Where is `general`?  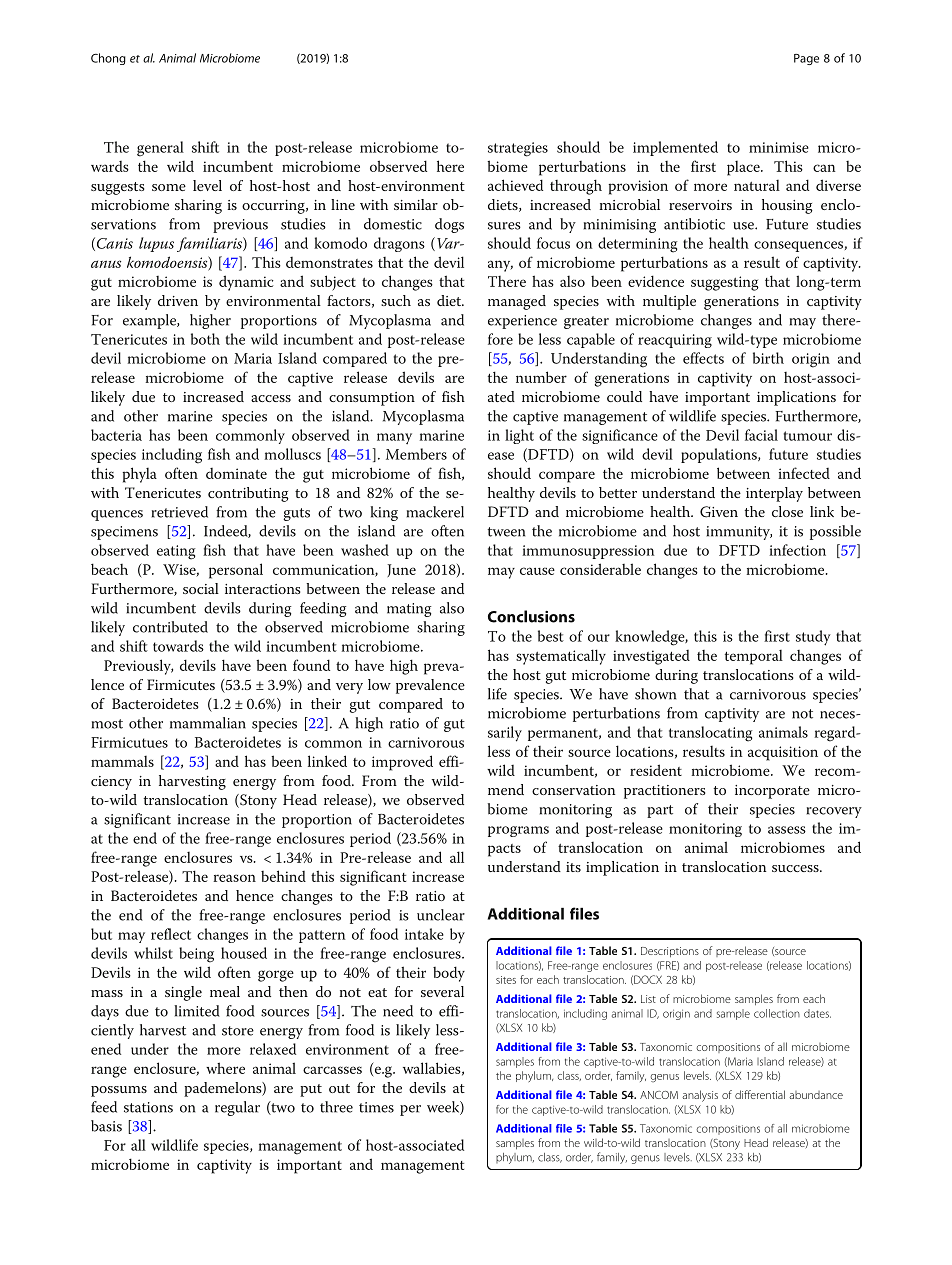
general is located at coordinates (160, 149).
